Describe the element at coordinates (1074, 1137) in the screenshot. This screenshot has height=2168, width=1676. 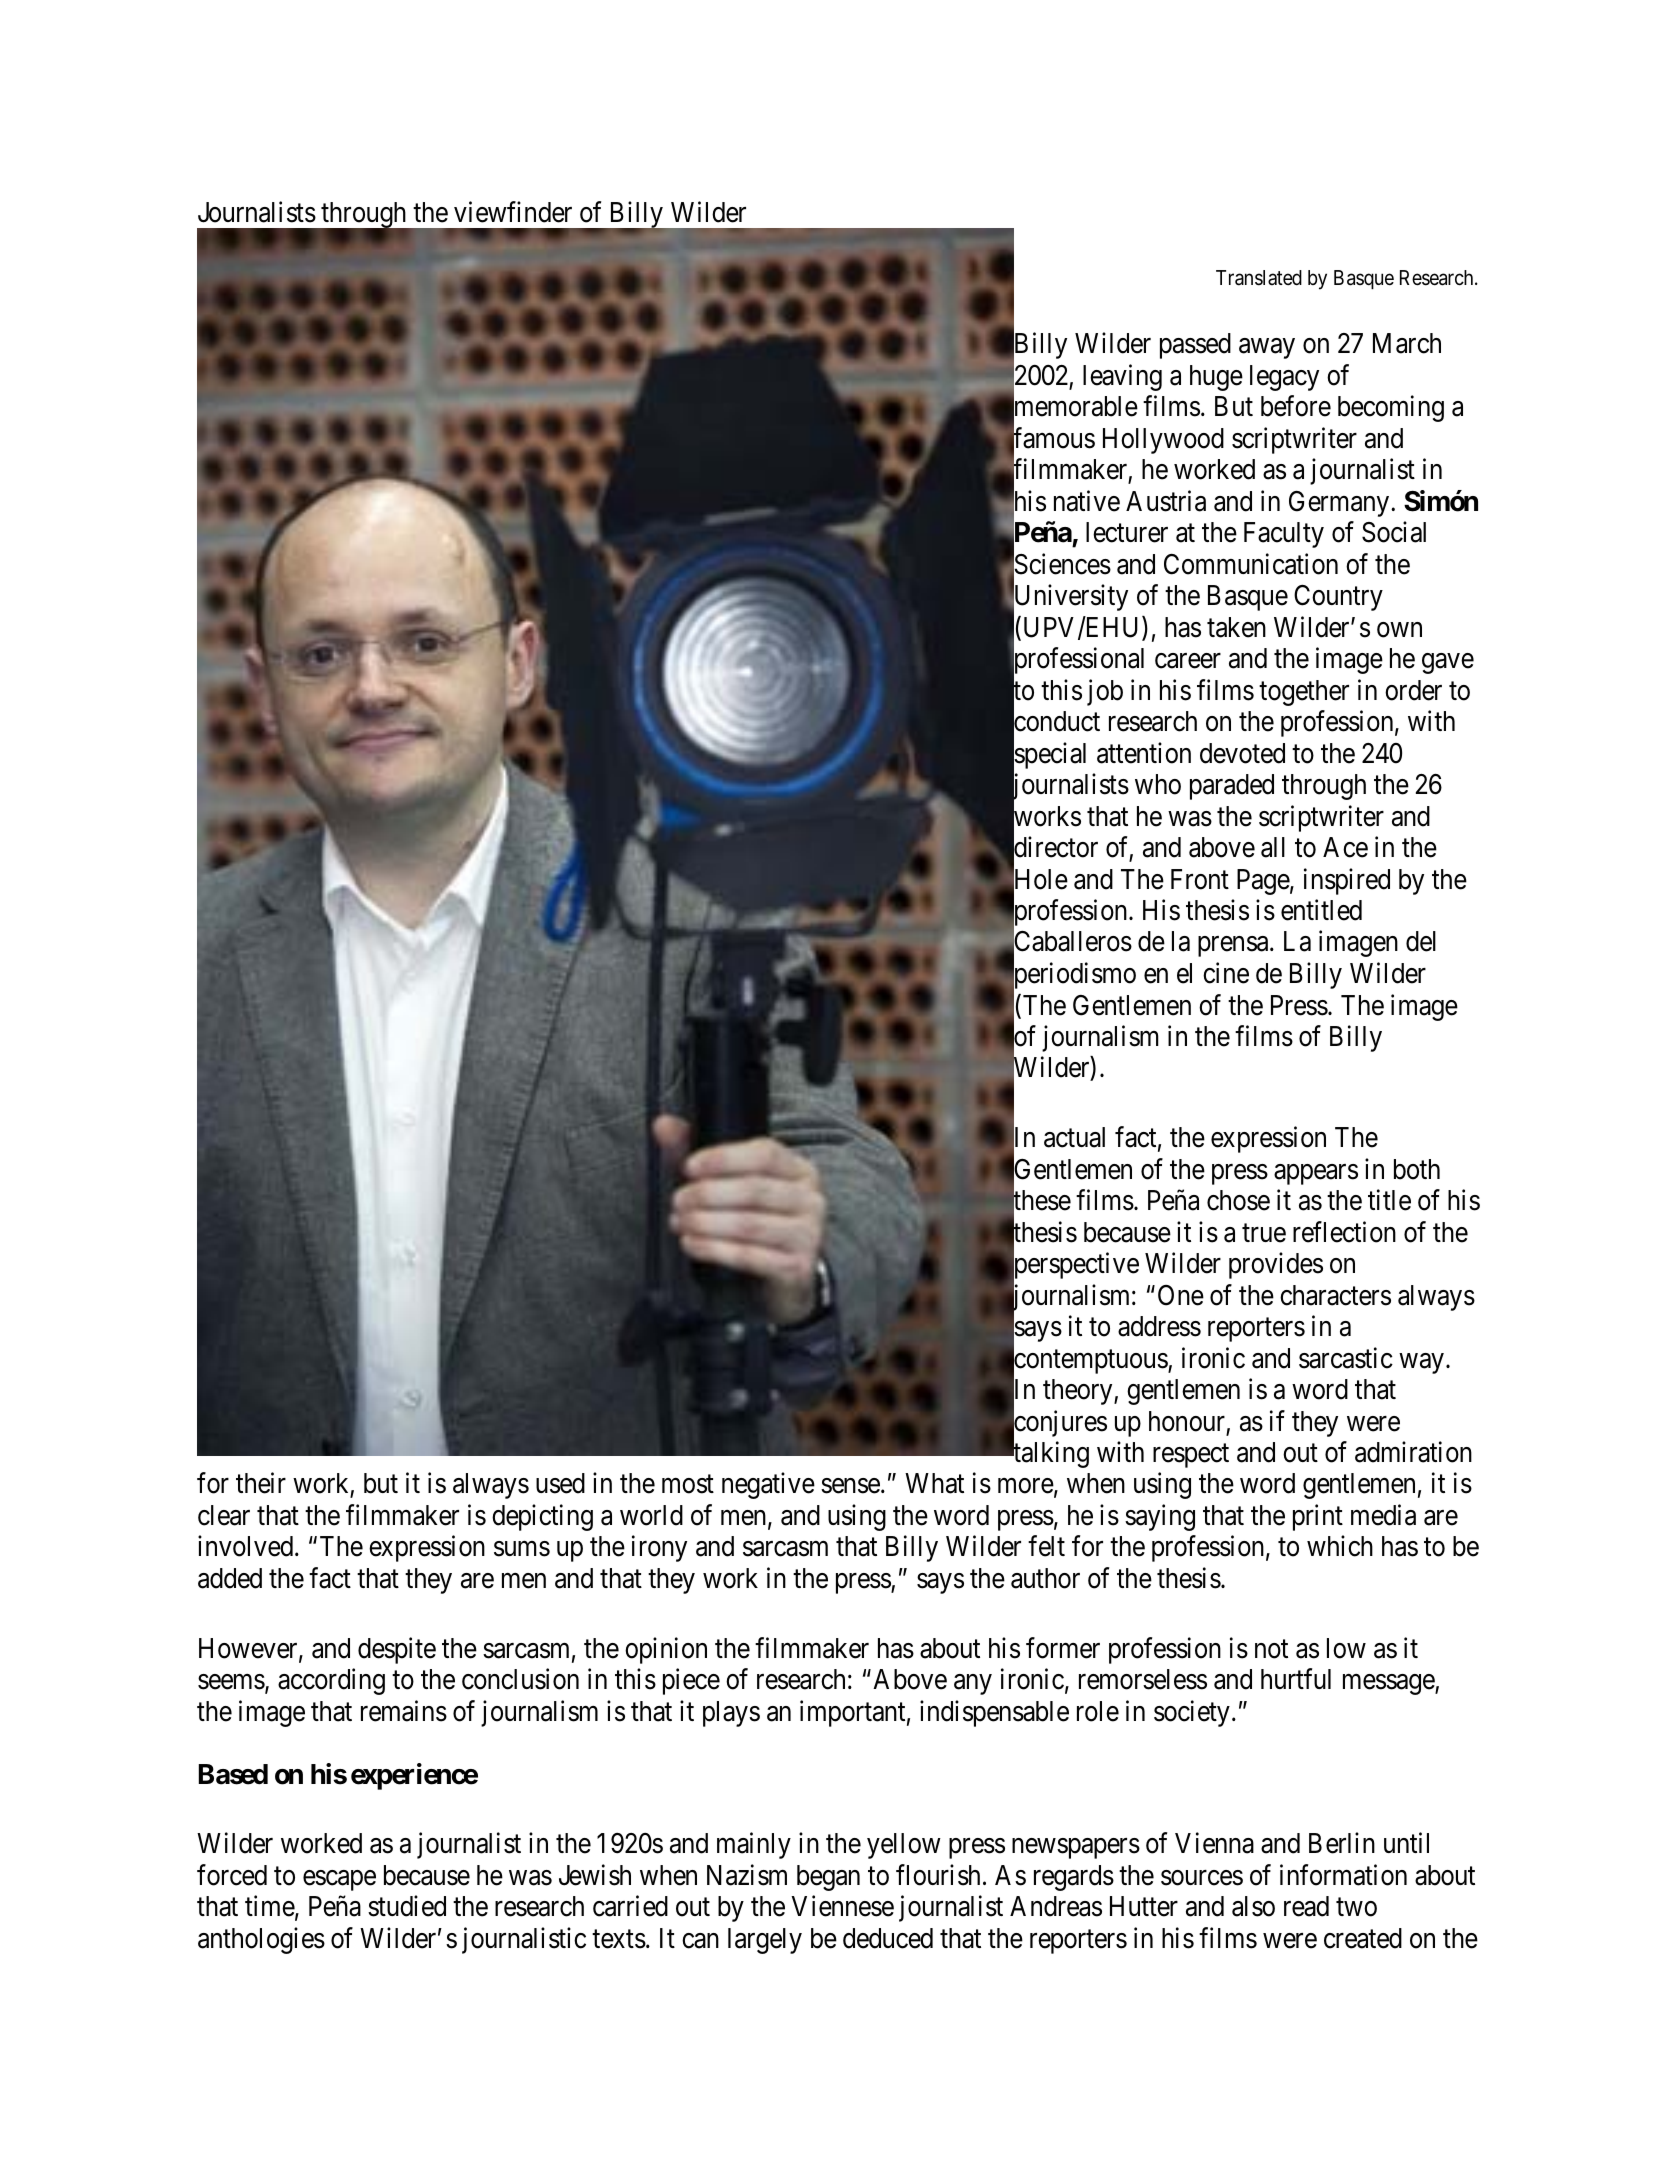
I see `actual` at that location.
